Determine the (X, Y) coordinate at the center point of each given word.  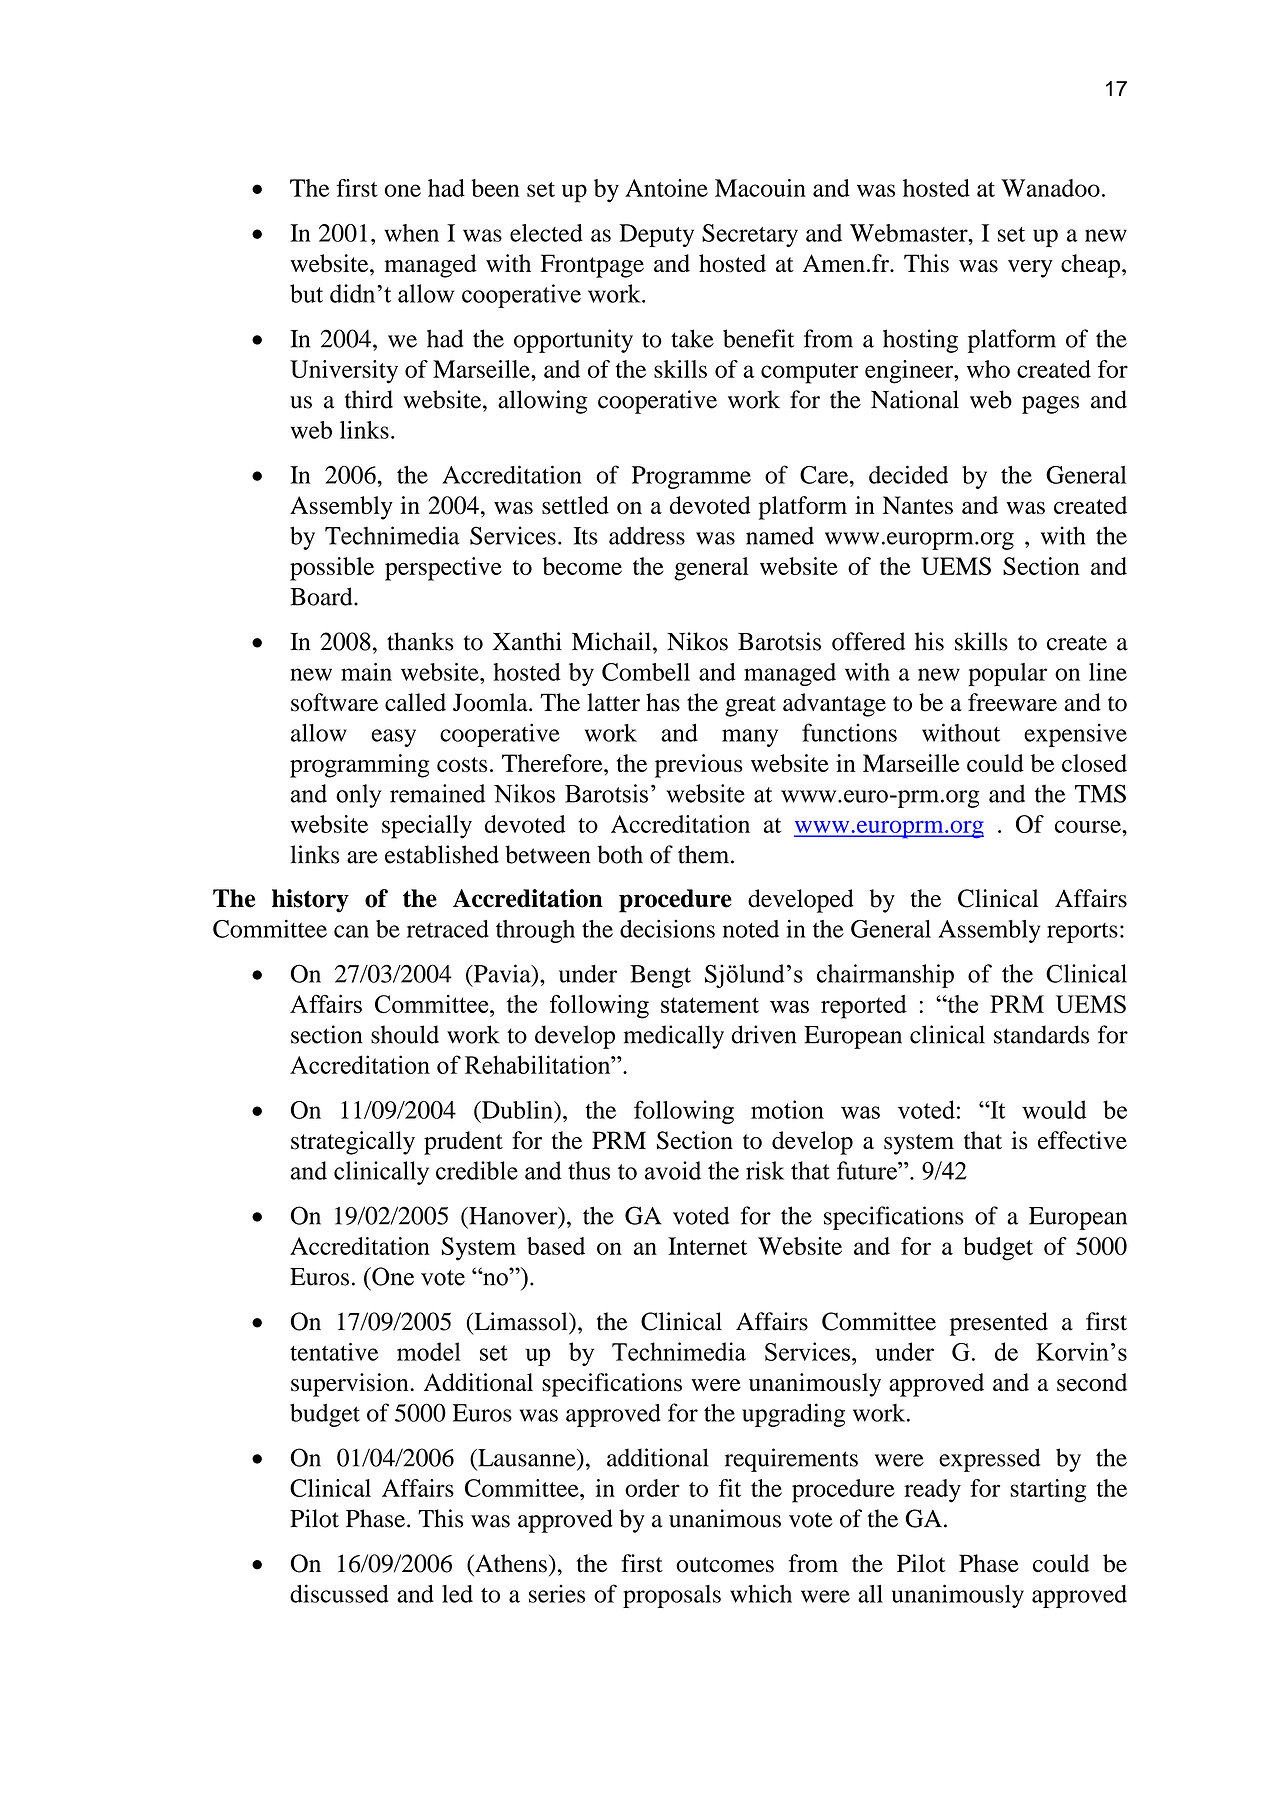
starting (1048, 1491)
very (1030, 269)
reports (1082, 933)
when (411, 233)
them (705, 854)
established (442, 854)
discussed (339, 1593)
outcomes (725, 1565)
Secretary (750, 235)
